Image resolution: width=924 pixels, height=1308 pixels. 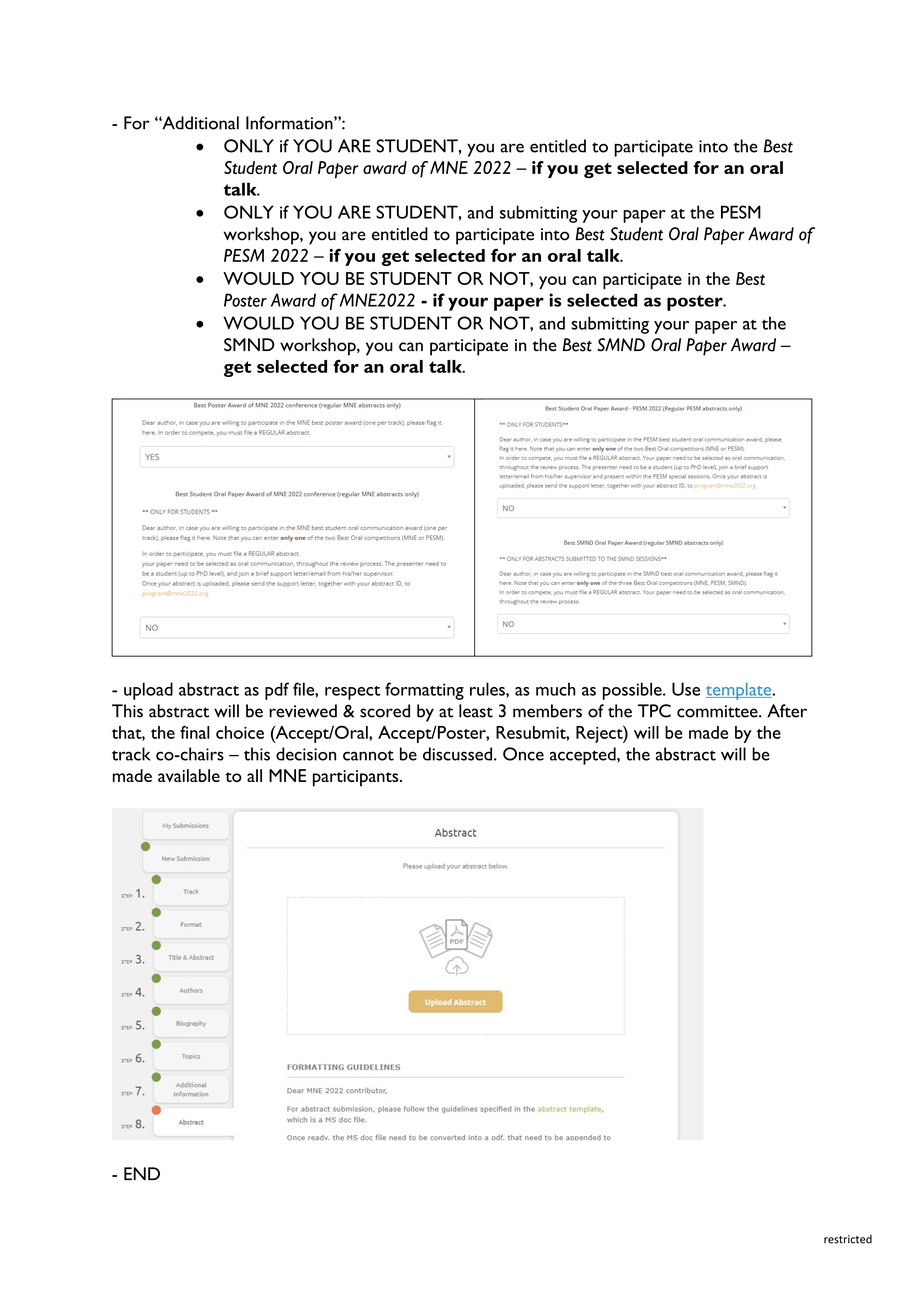 What do you see at coordinates (142, 1173) in the image?
I see `END` at bounding box center [142, 1173].
